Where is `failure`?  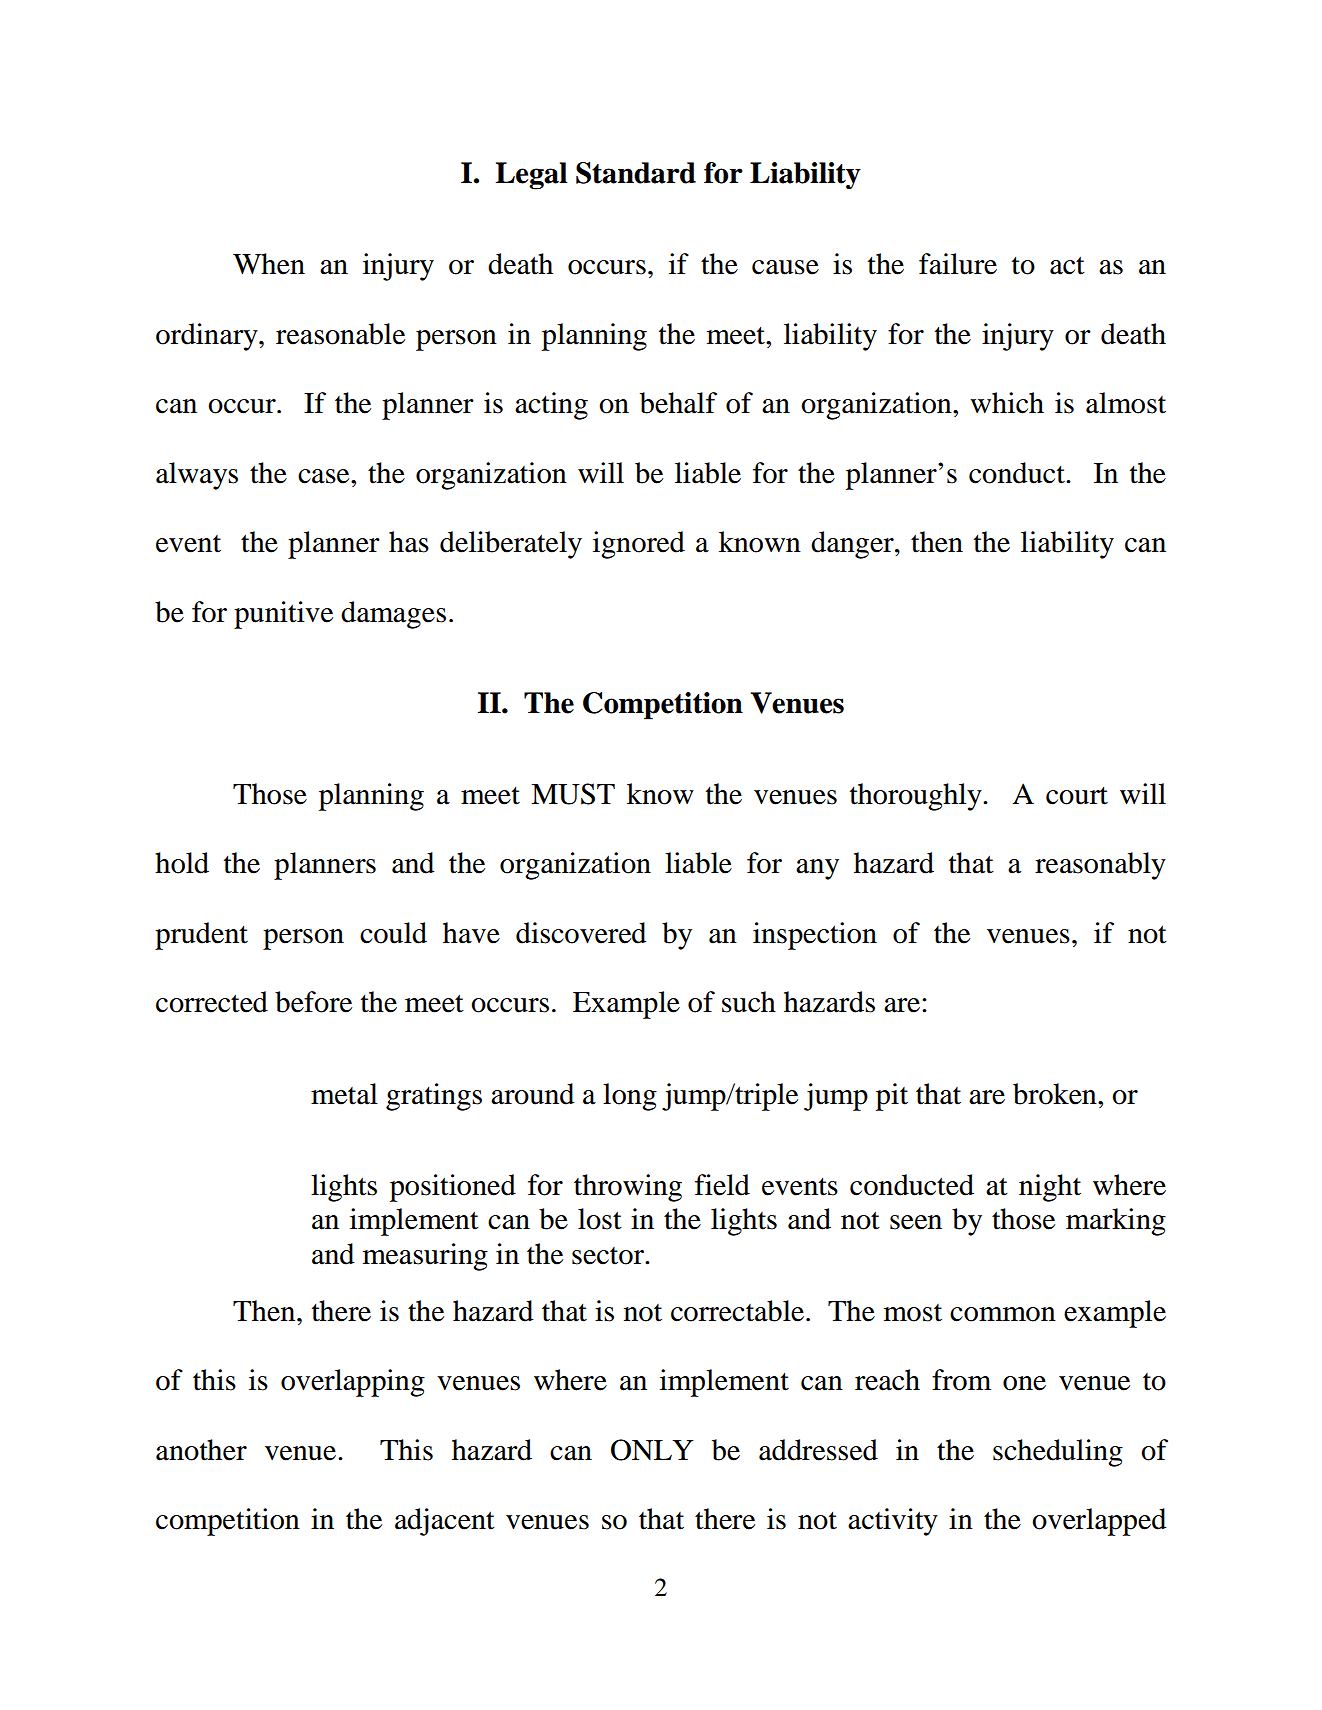
failure is located at coordinates (958, 264).
